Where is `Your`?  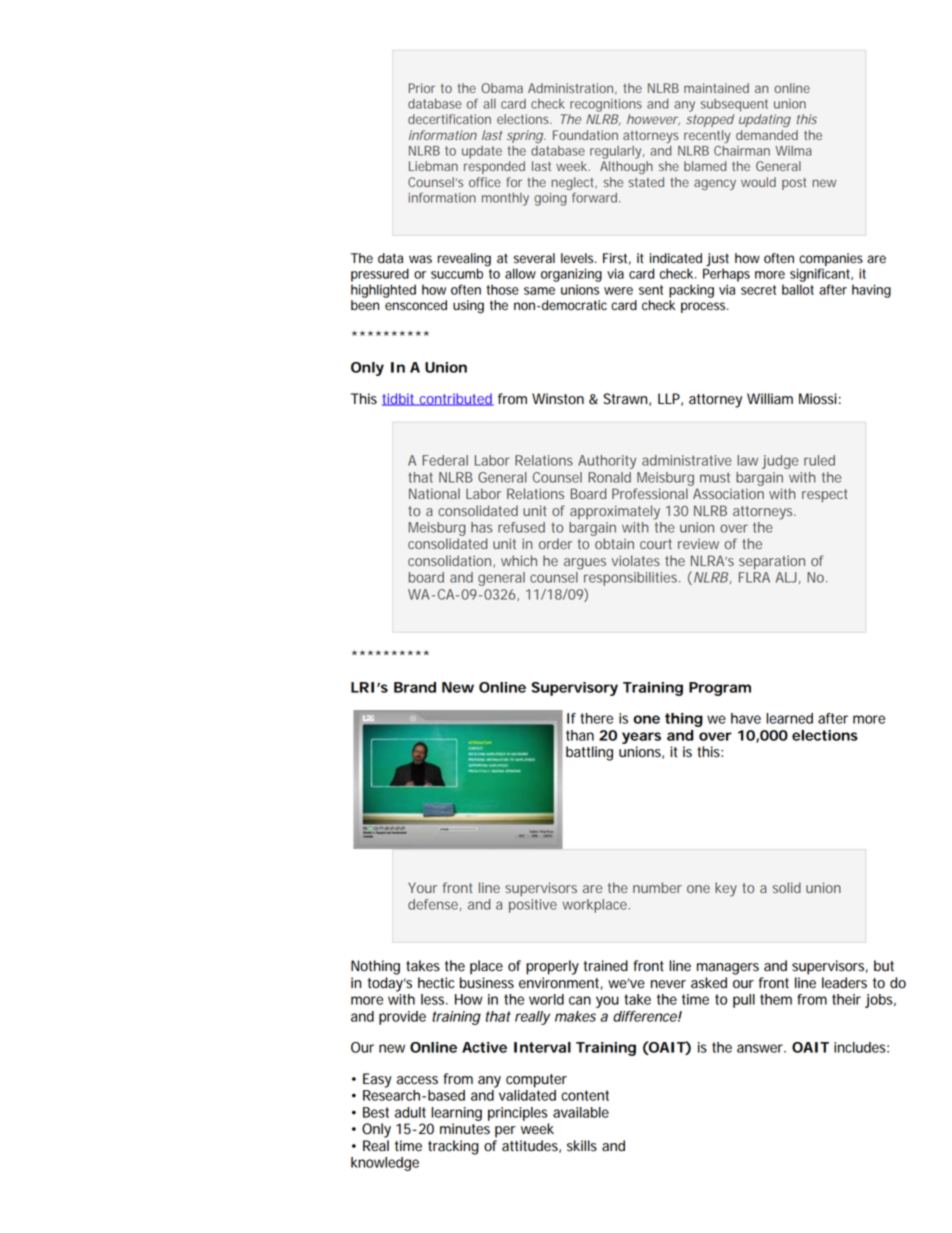
Your is located at coordinates (422, 887).
